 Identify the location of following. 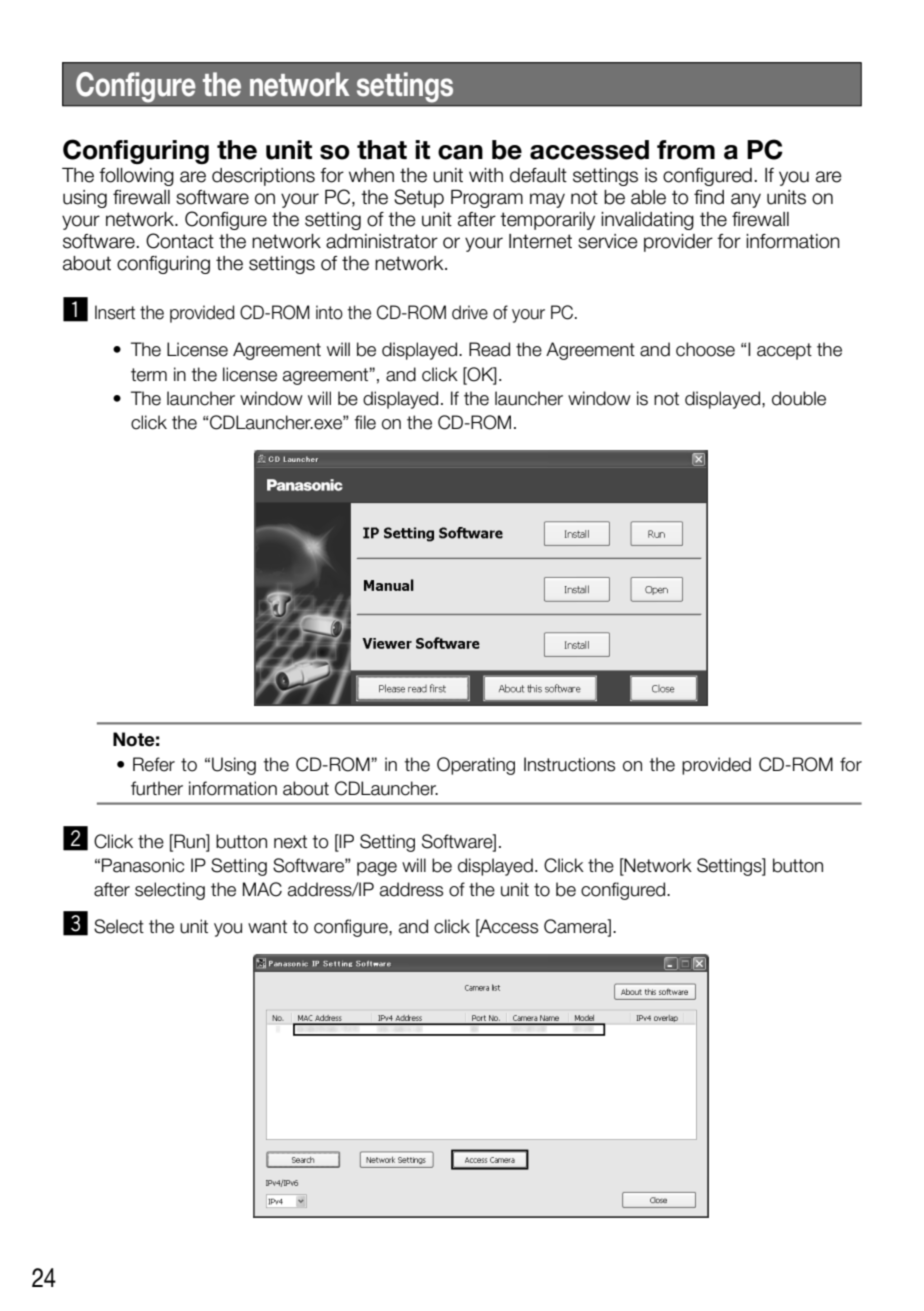
(136, 177).
